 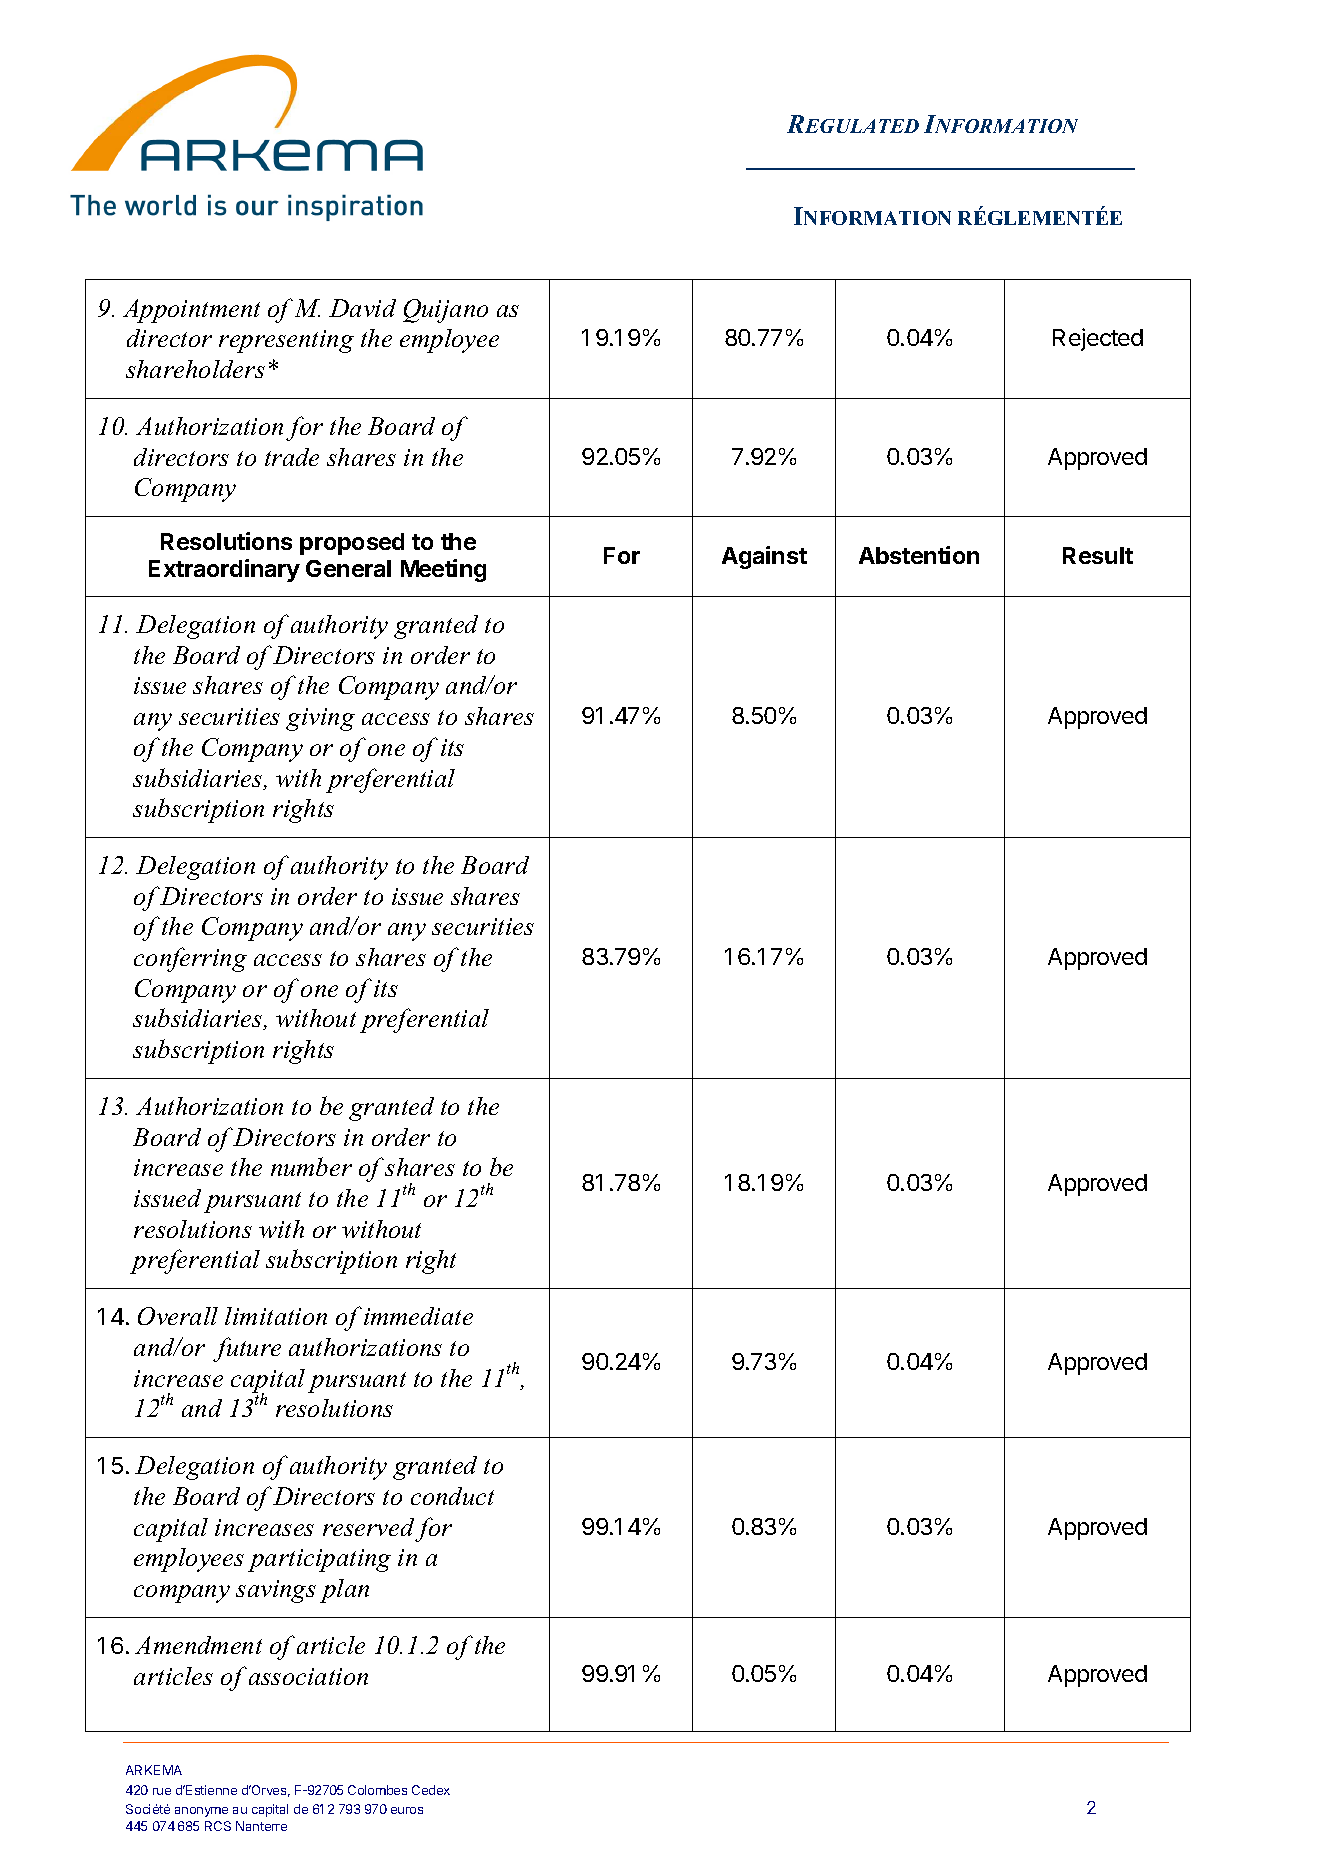 What do you see at coordinates (286, 341) in the screenshot?
I see `representing` at bounding box center [286, 341].
